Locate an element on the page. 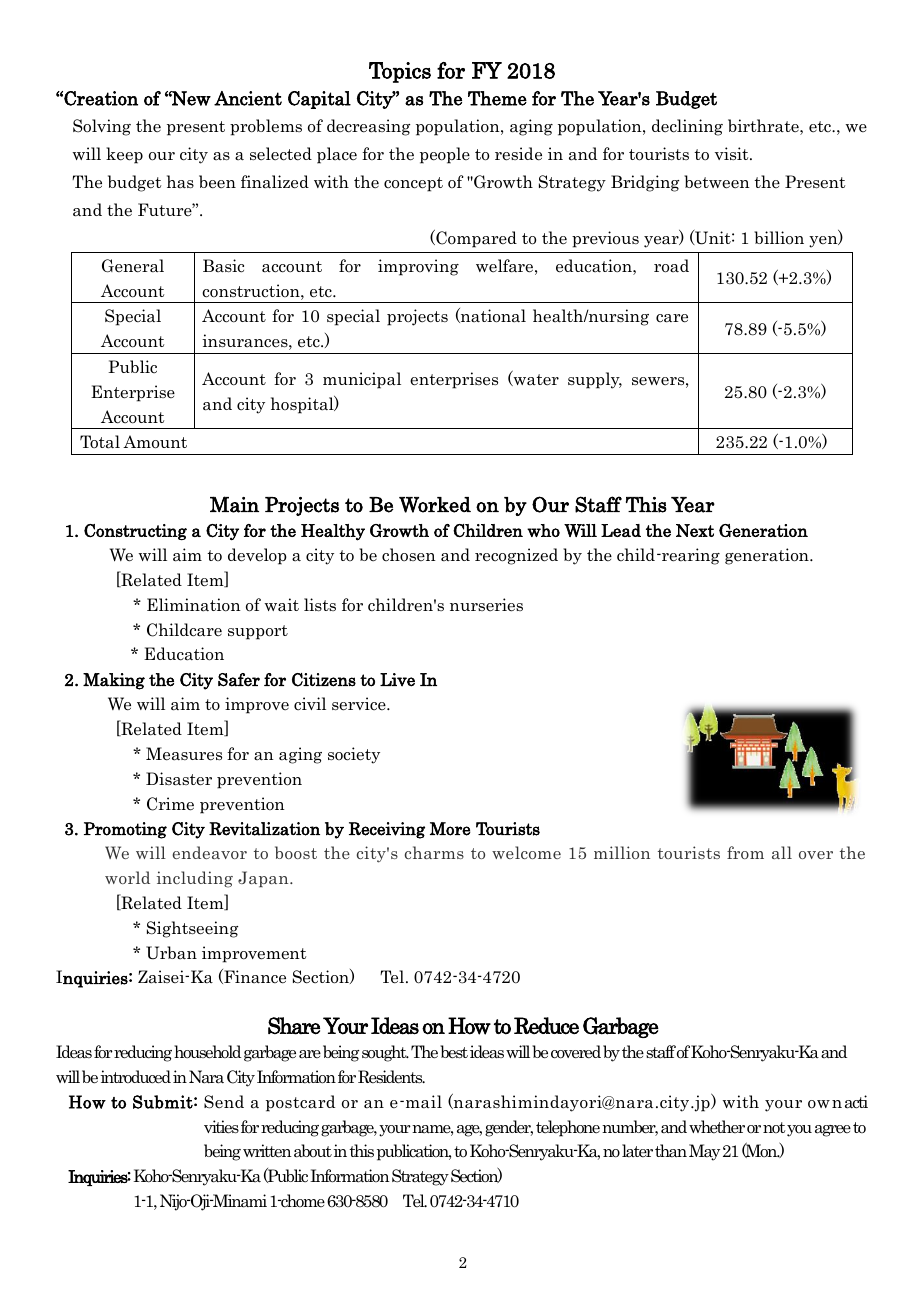 This document has height=1307, width=924. Send is located at coordinates (224, 1102).
